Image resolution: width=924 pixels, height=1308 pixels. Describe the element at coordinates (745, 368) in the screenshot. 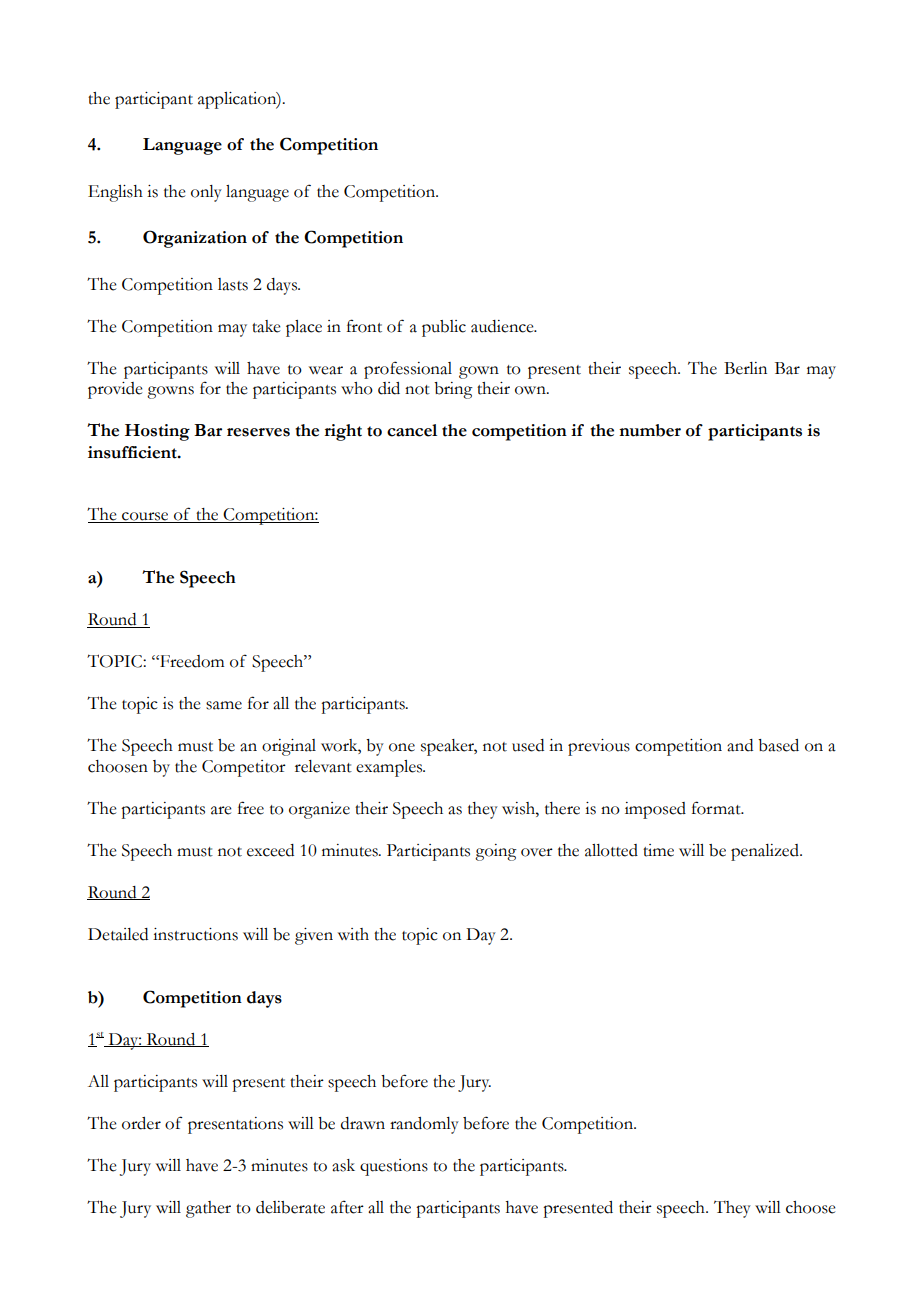

I see `Berlin` at that location.
